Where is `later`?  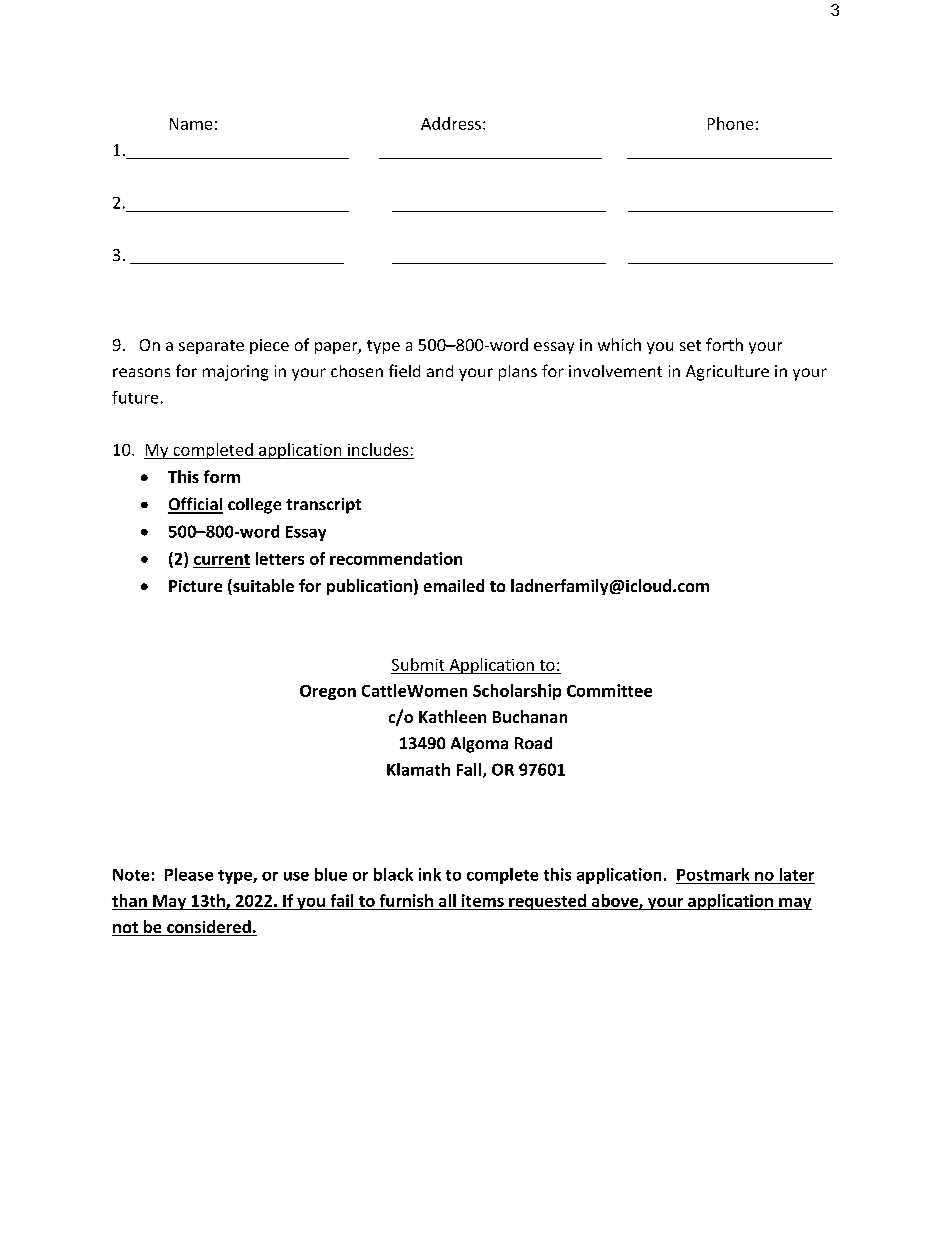
later is located at coordinates (797, 874).
